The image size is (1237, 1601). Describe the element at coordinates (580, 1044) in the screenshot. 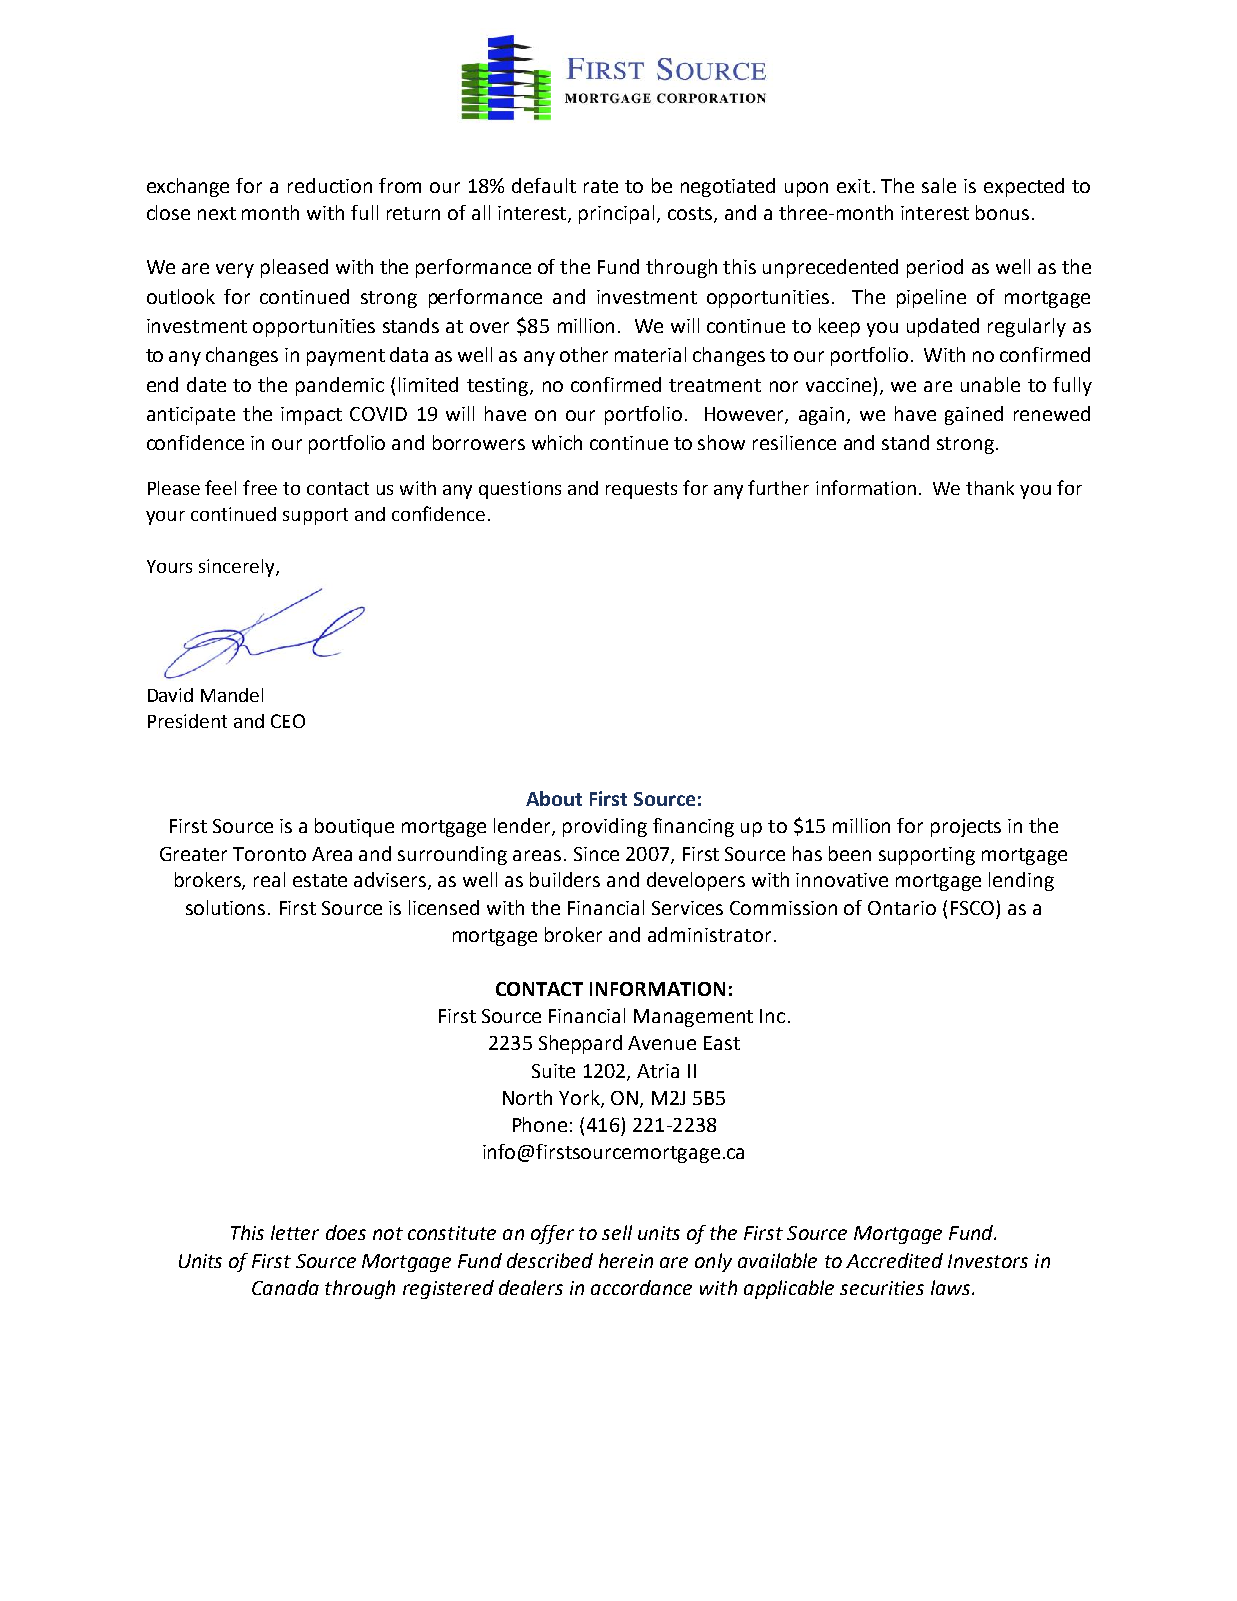

I see `Sheppard` at that location.
